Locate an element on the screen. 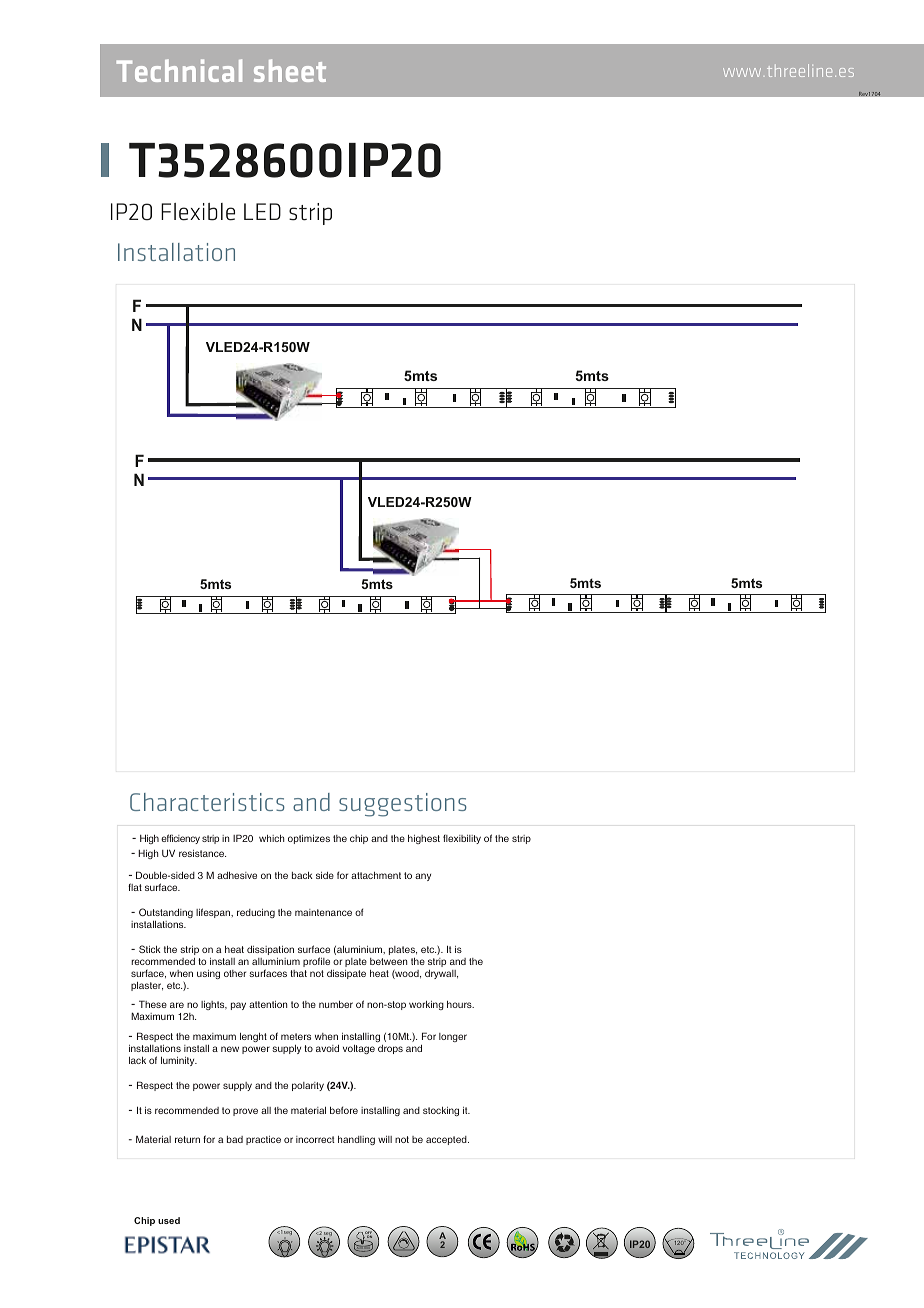 This screenshot has width=924, height=1308. which is located at coordinates (271, 838).
